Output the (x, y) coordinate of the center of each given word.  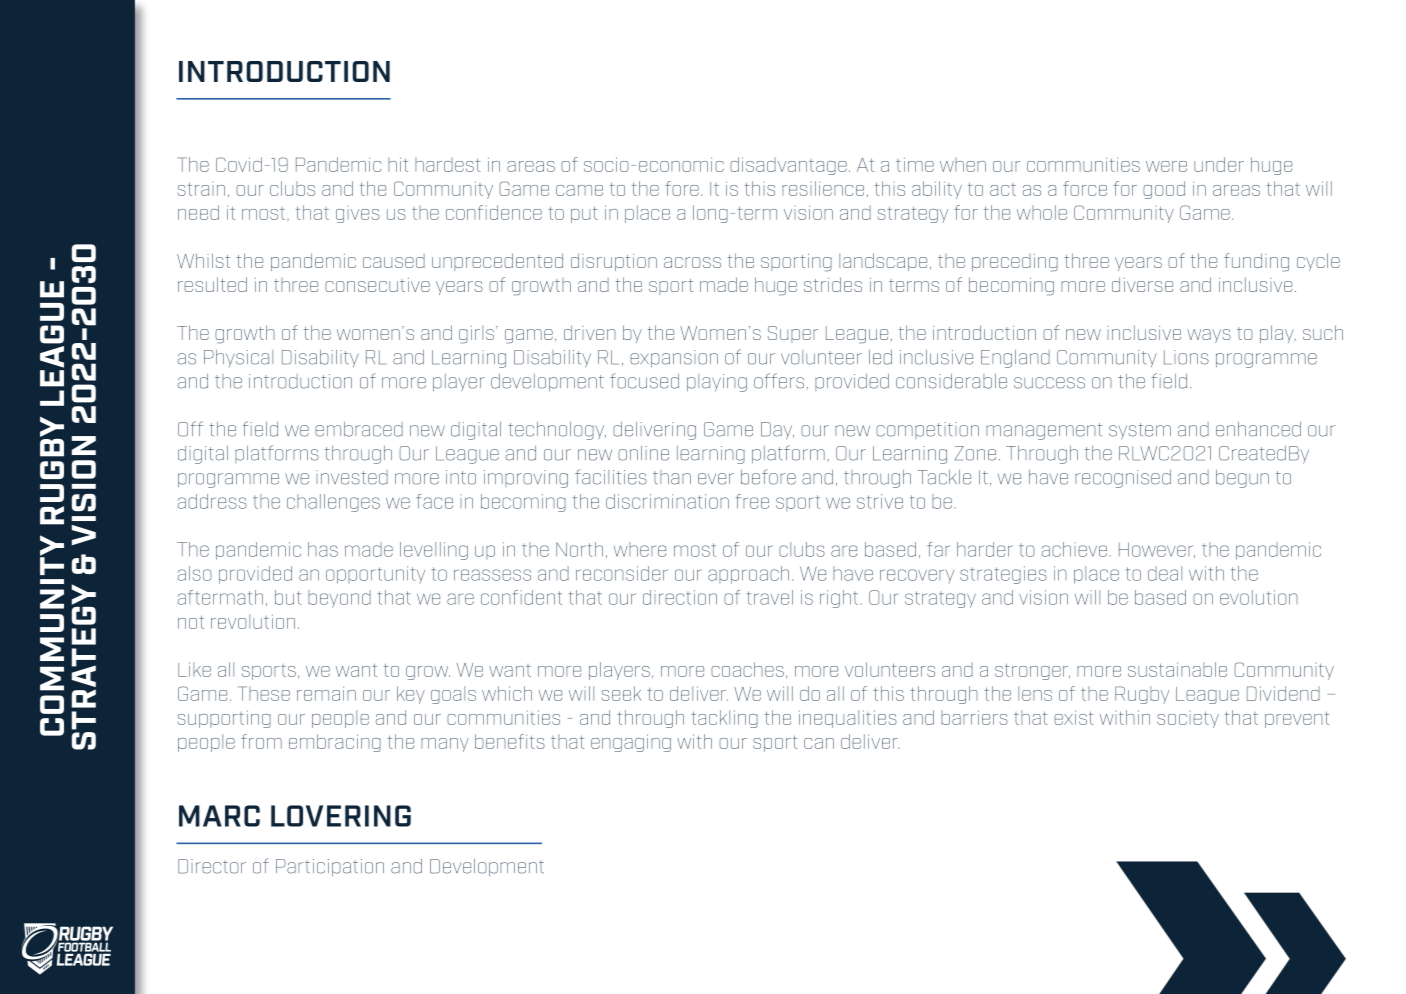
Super (793, 334)
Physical (238, 358)
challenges (333, 503)
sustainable (1177, 669)
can (819, 743)
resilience (823, 188)
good (1164, 190)
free (752, 501)
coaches (747, 669)
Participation (330, 868)
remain (326, 693)
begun (1242, 479)
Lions (1186, 357)
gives (358, 214)
